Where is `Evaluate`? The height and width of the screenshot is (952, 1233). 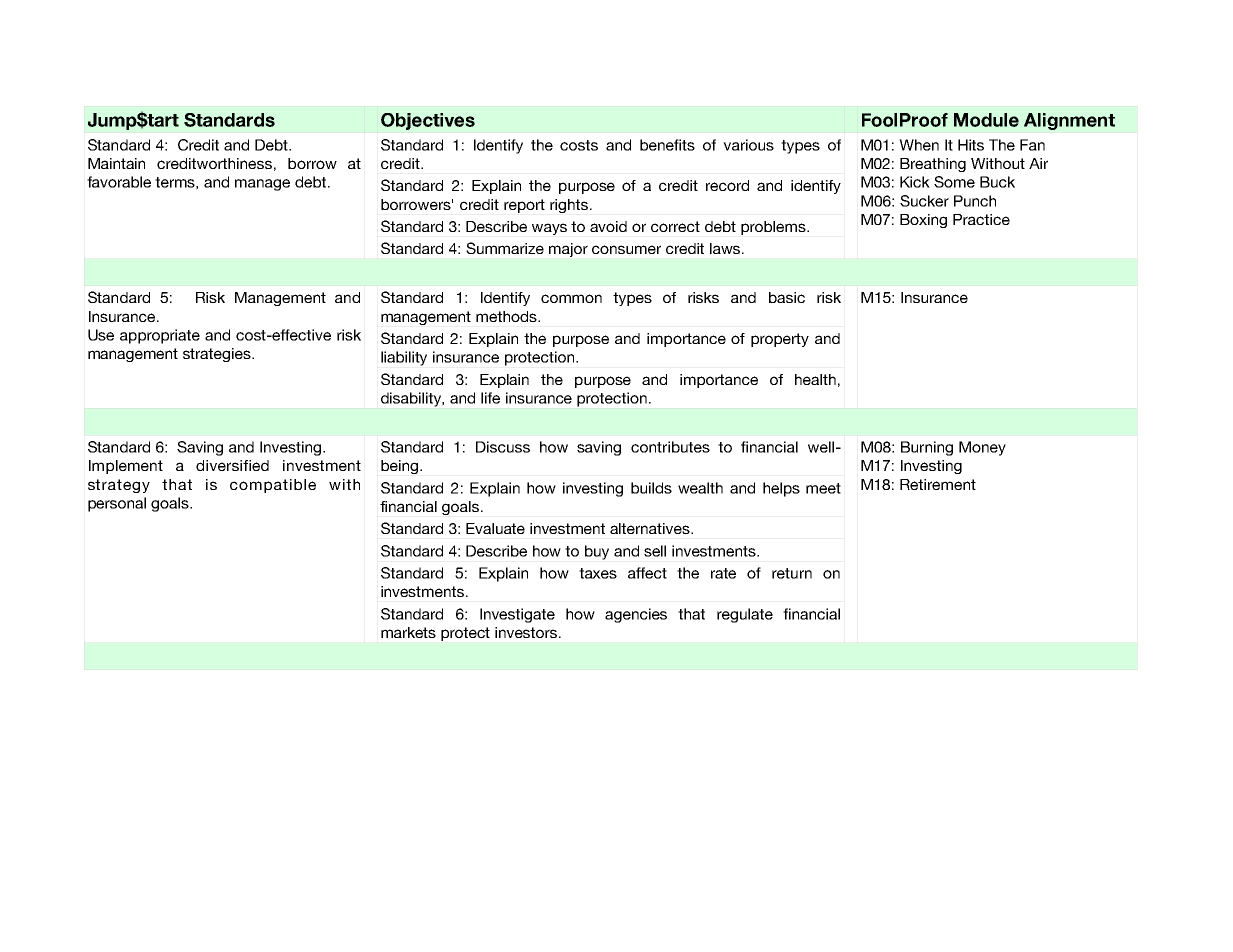 Evaluate is located at coordinates (495, 528).
